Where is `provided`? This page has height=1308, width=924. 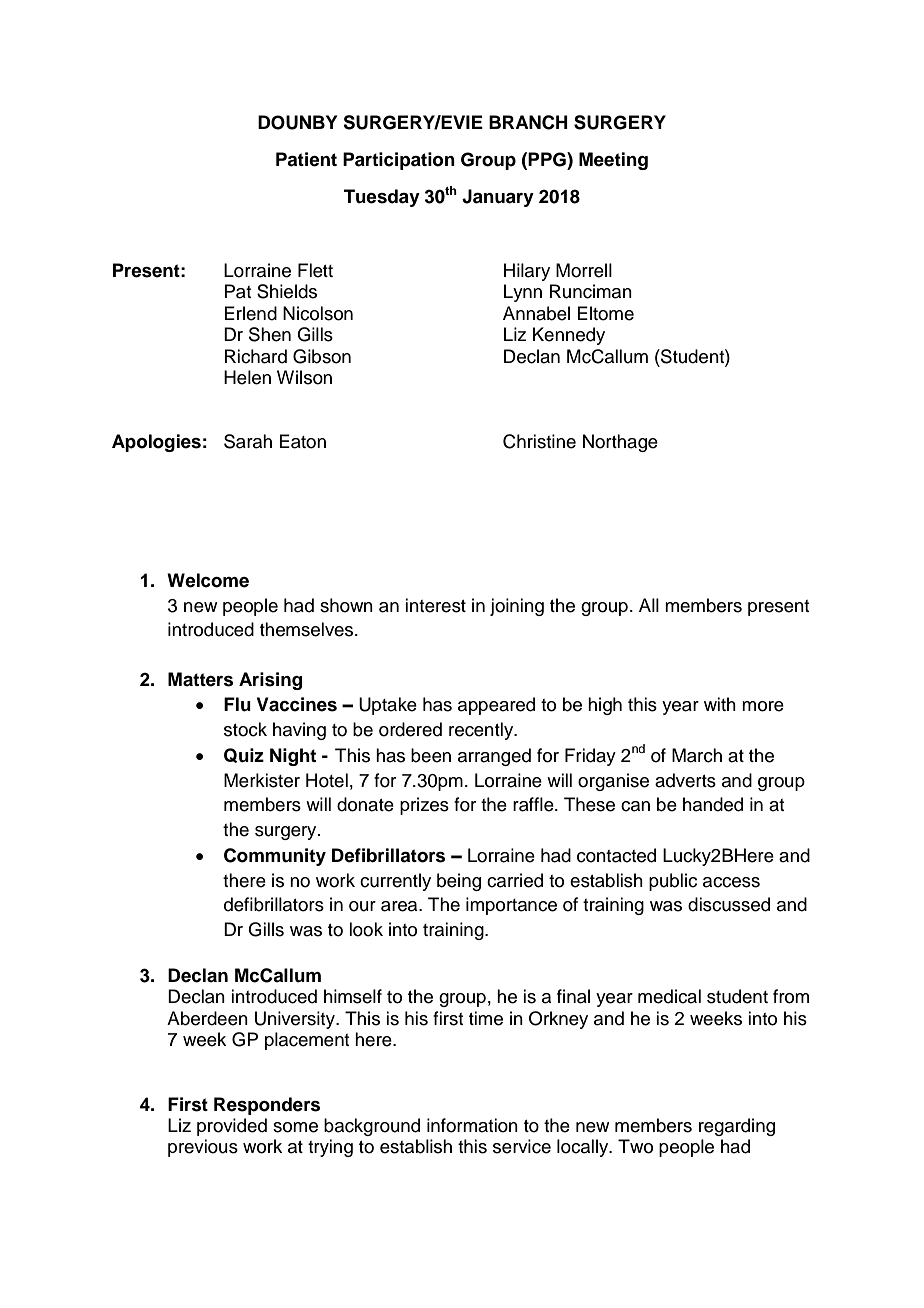
provided is located at coordinates (232, 1127).
